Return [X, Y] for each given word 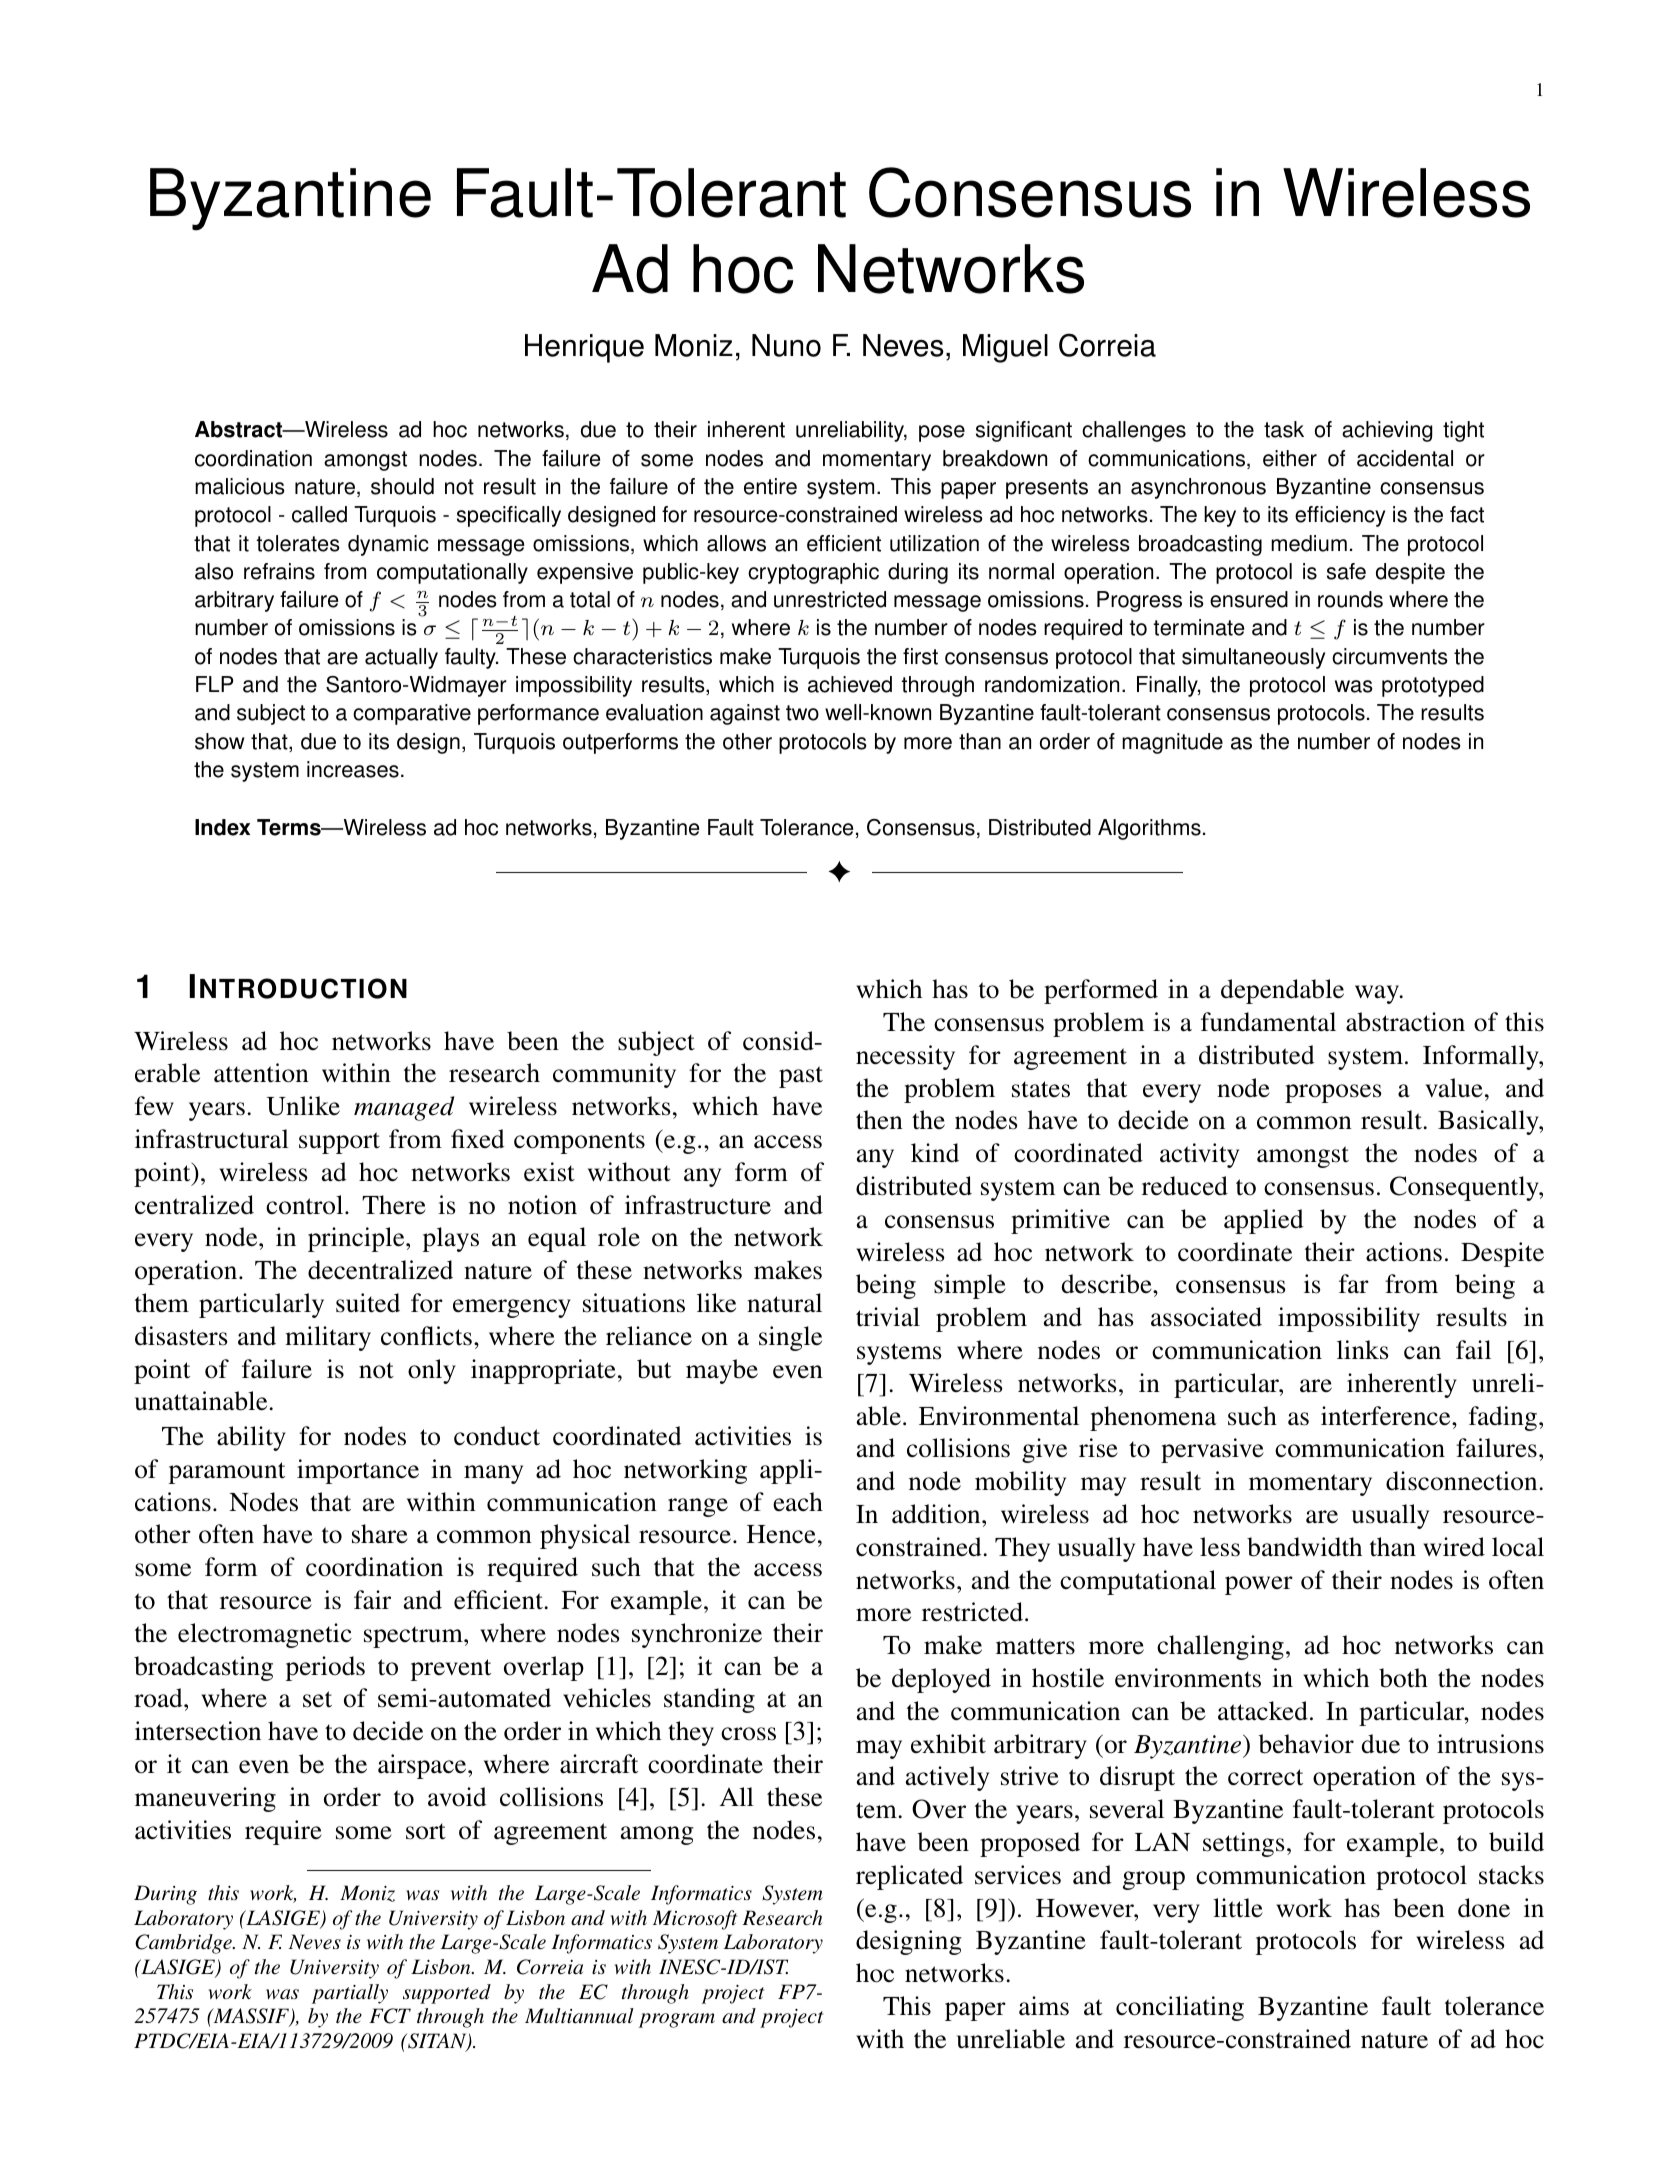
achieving [1387, 431]
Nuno [786, 345]
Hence [781, 1534]
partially [350, 1994]
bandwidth [1304, 1547]
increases [353, 769]
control [306, 1205]
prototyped [1433, 686]
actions [1404, 1252]
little [1238, 1908]
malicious [240, 486]
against [745, 714]
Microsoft [695, 1920]
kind [935, 1153]
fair [372, 1600]
